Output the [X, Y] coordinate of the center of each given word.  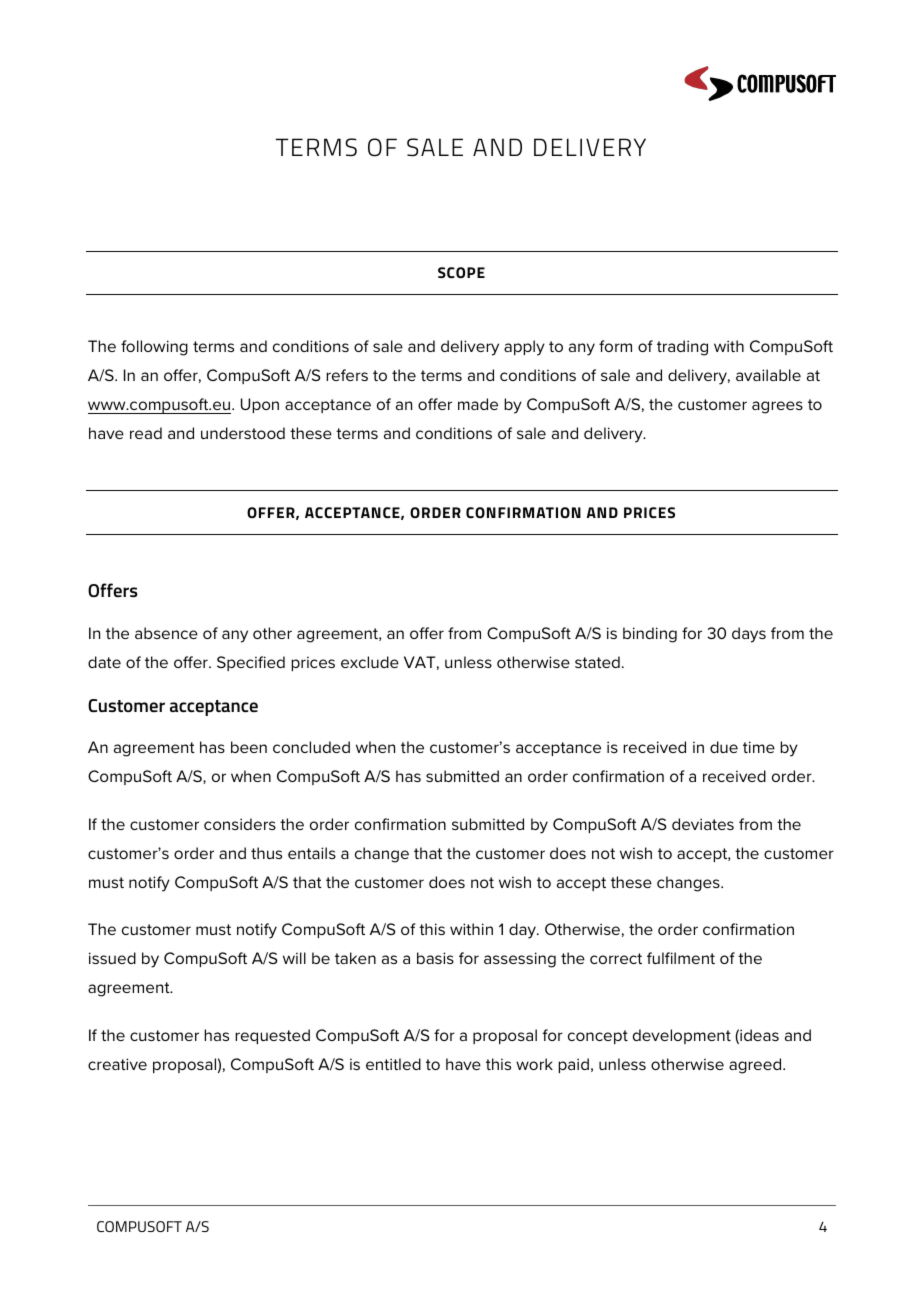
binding [650, 635]
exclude [370, 662]
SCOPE [461, 272]
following [154, 348]
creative [117, 1064]
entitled [393, 1064]
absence [166, 633]
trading [682, 348]
